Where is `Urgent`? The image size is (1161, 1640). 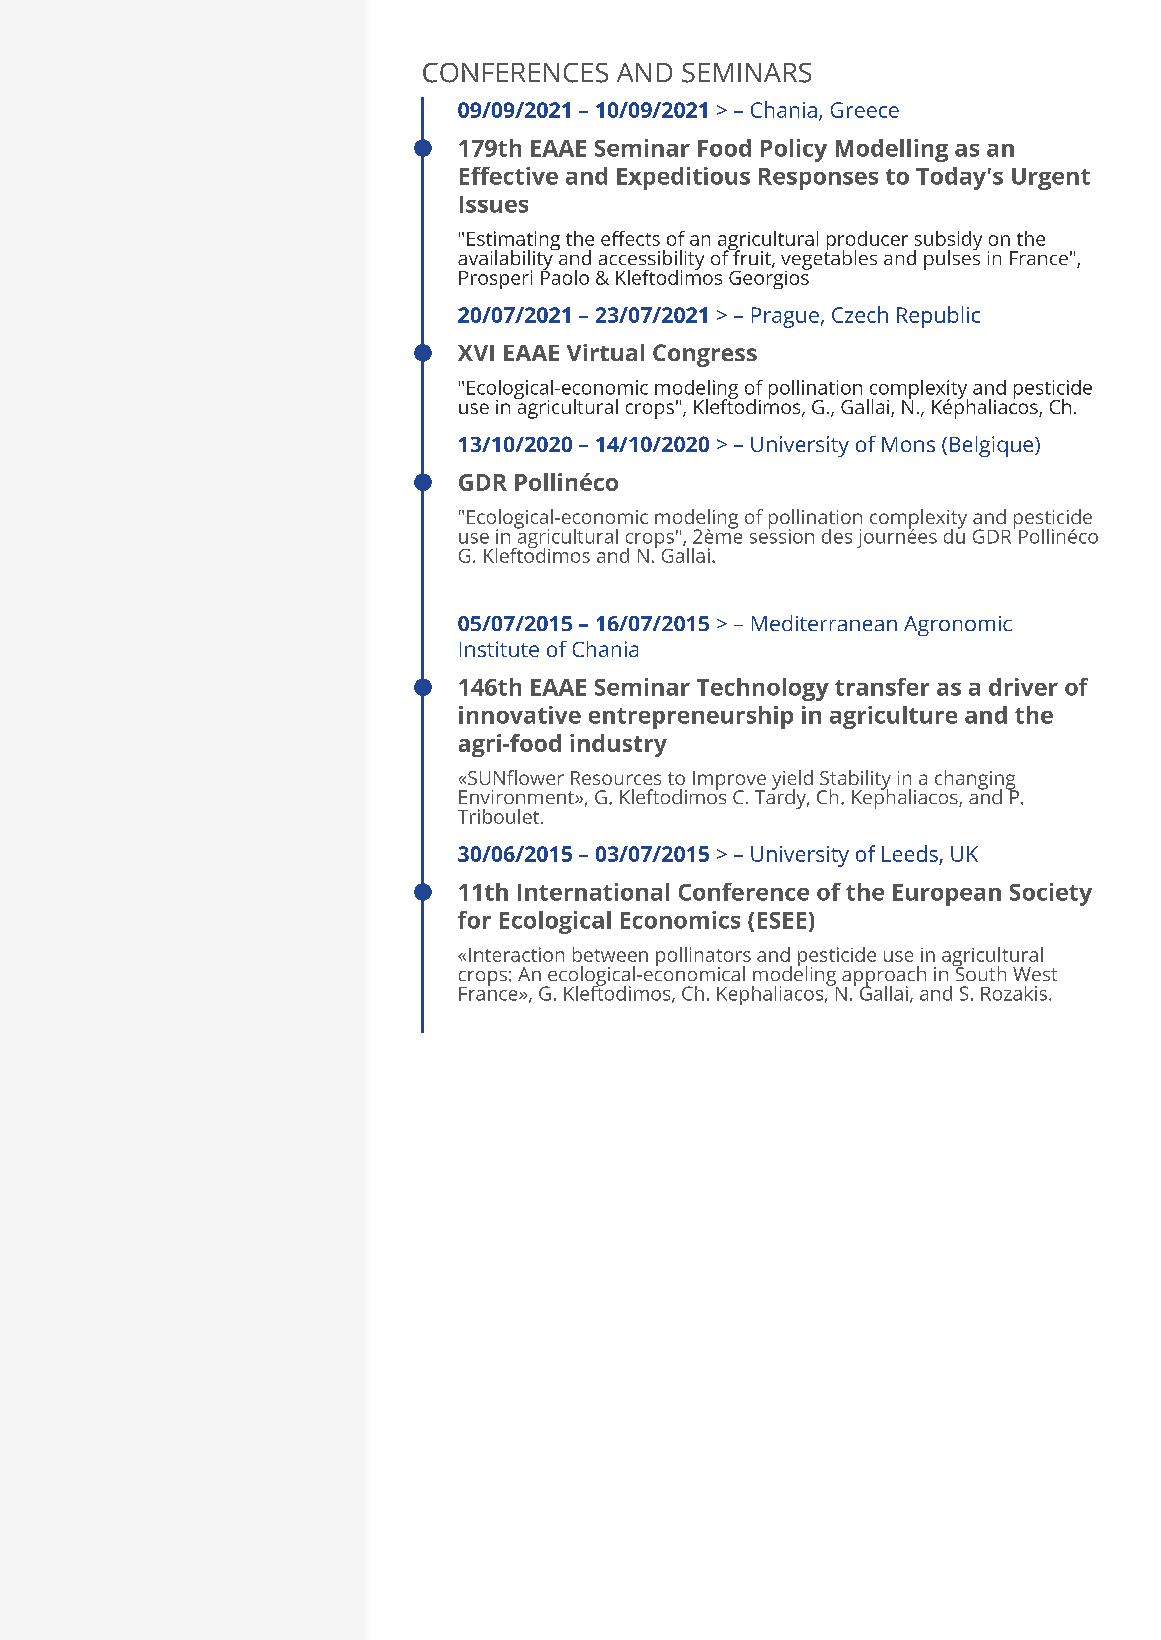 Urgent is located at coordinates (1051, 179).
